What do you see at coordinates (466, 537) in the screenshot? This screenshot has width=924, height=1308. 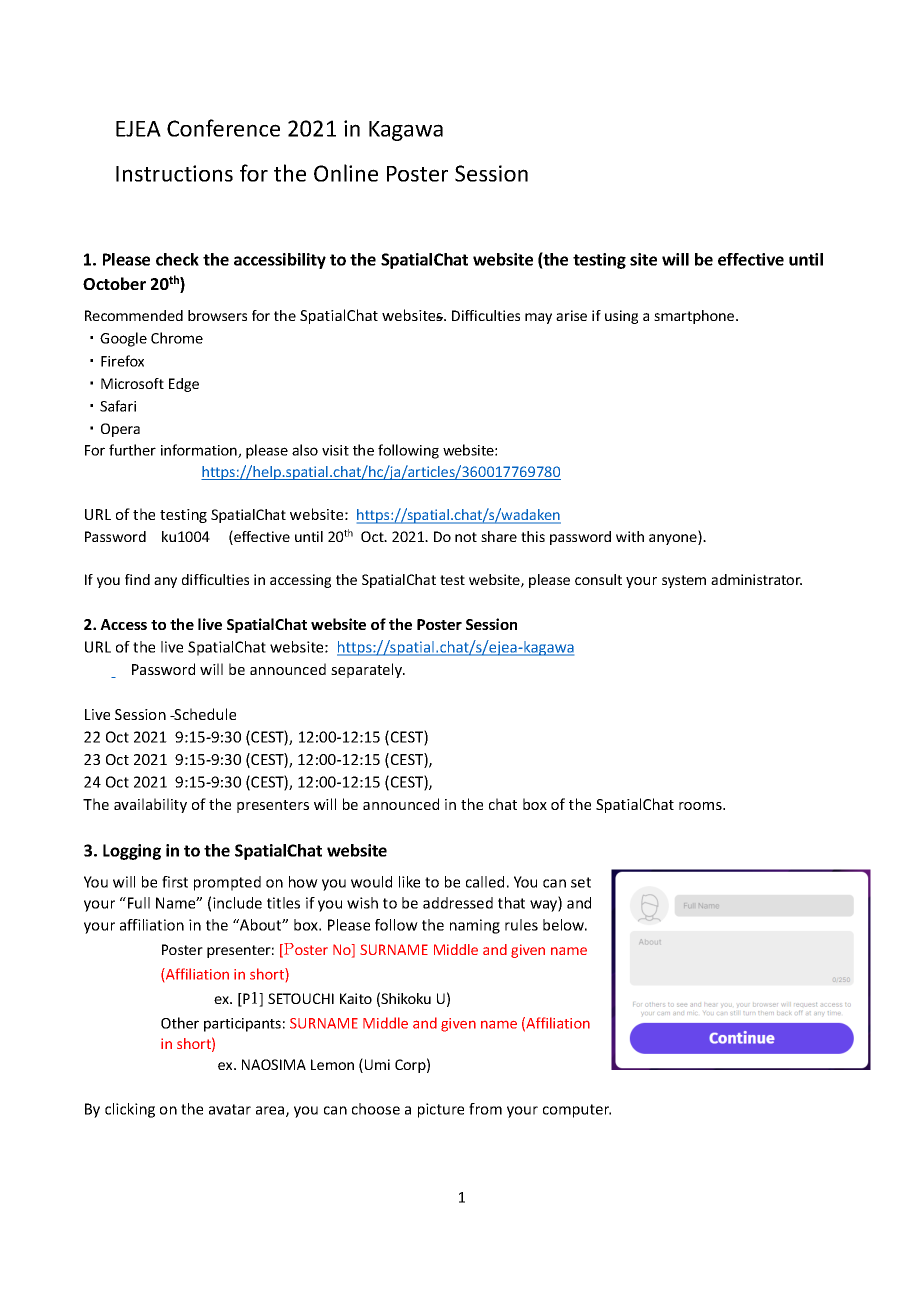 I see `not` at bounding box center [466, 537].
